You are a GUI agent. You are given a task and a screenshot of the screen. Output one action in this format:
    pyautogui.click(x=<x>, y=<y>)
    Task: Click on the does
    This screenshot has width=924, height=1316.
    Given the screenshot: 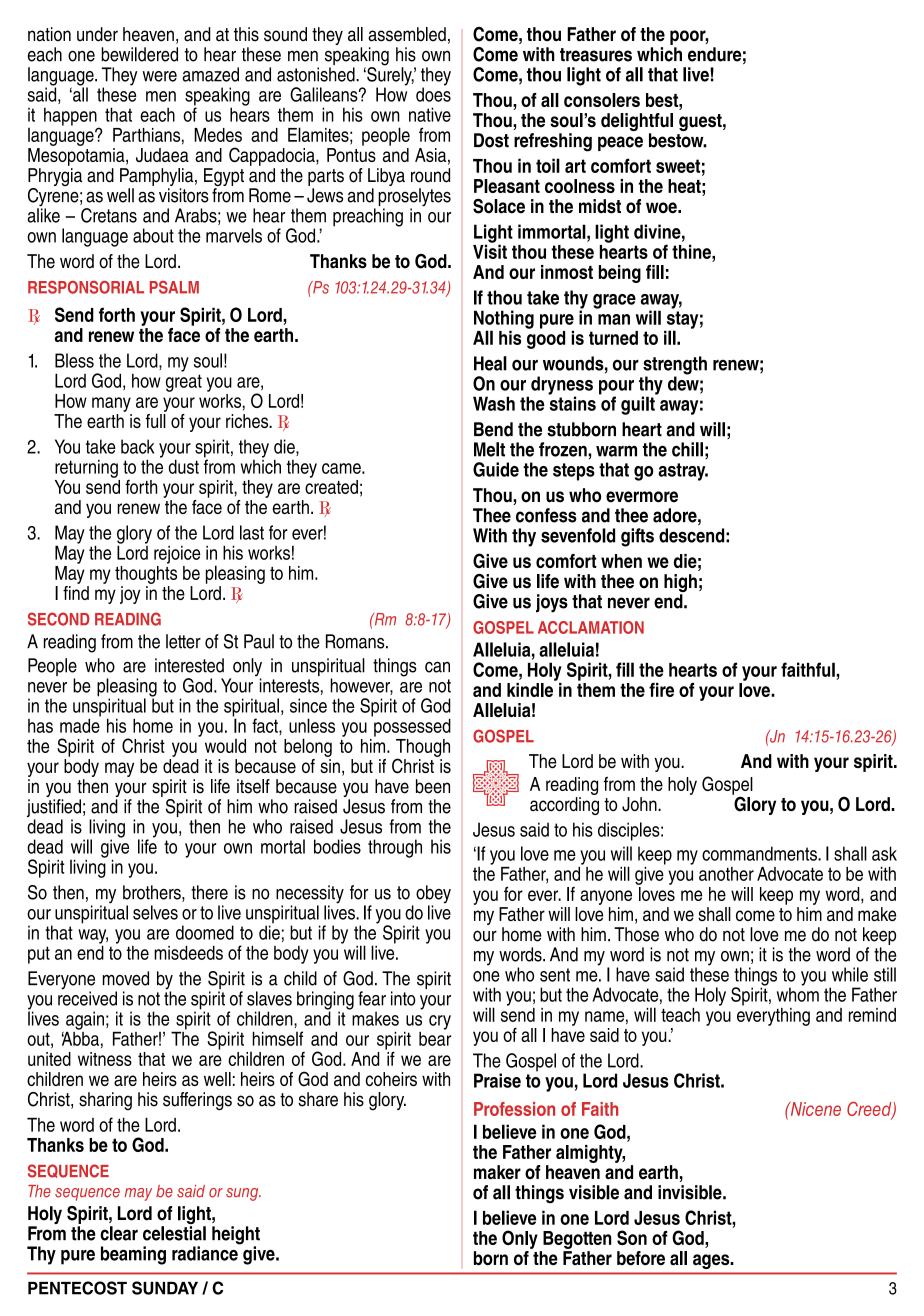 What is the action you would take?
    pyautogui.click(x=433, y=93)
